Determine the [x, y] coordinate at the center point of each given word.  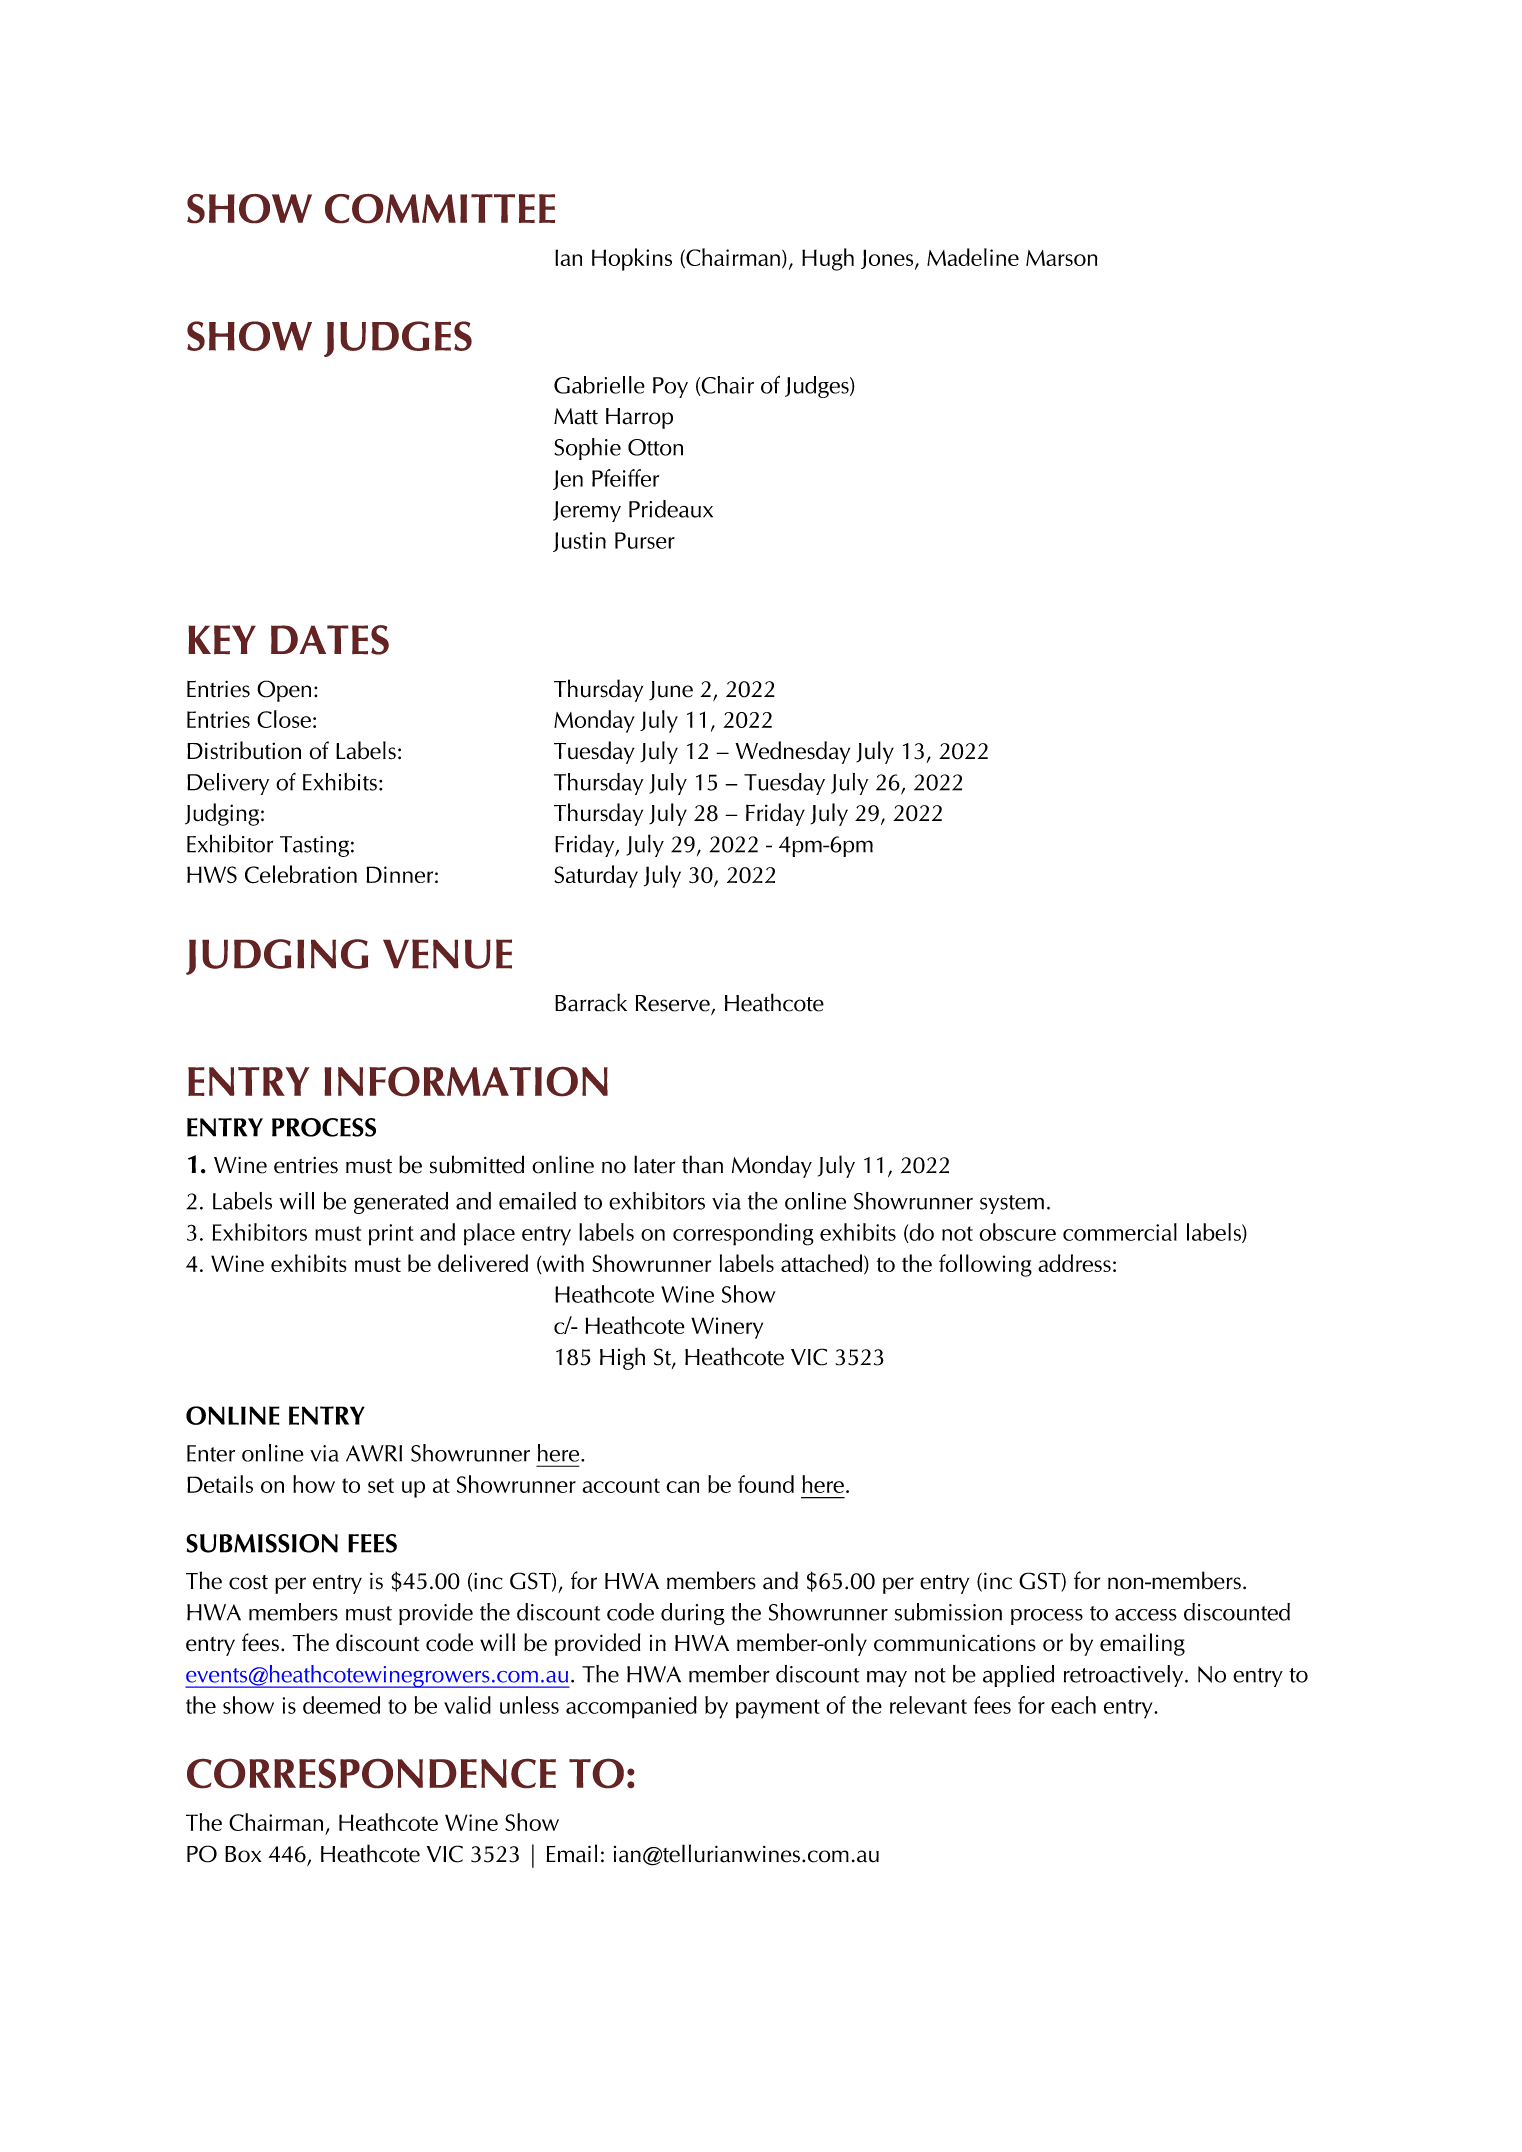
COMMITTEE [440, 209]
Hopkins [632, 259]
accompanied [631, 1707]
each [1073, 1705]
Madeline [973, 257]
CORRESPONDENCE [371, 1773]
